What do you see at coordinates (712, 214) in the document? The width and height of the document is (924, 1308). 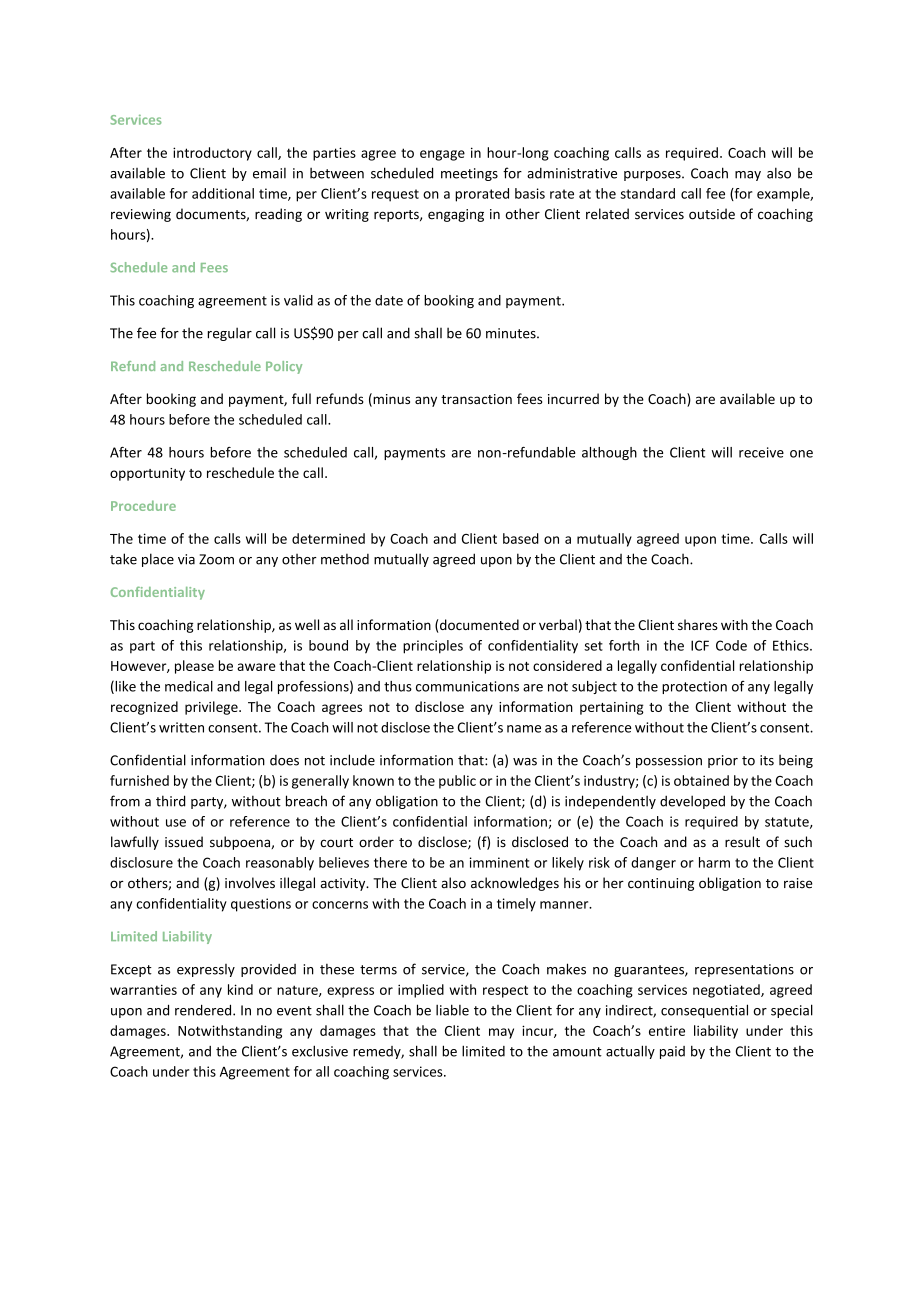 I see `outside` at bounding box center [712, 214].
